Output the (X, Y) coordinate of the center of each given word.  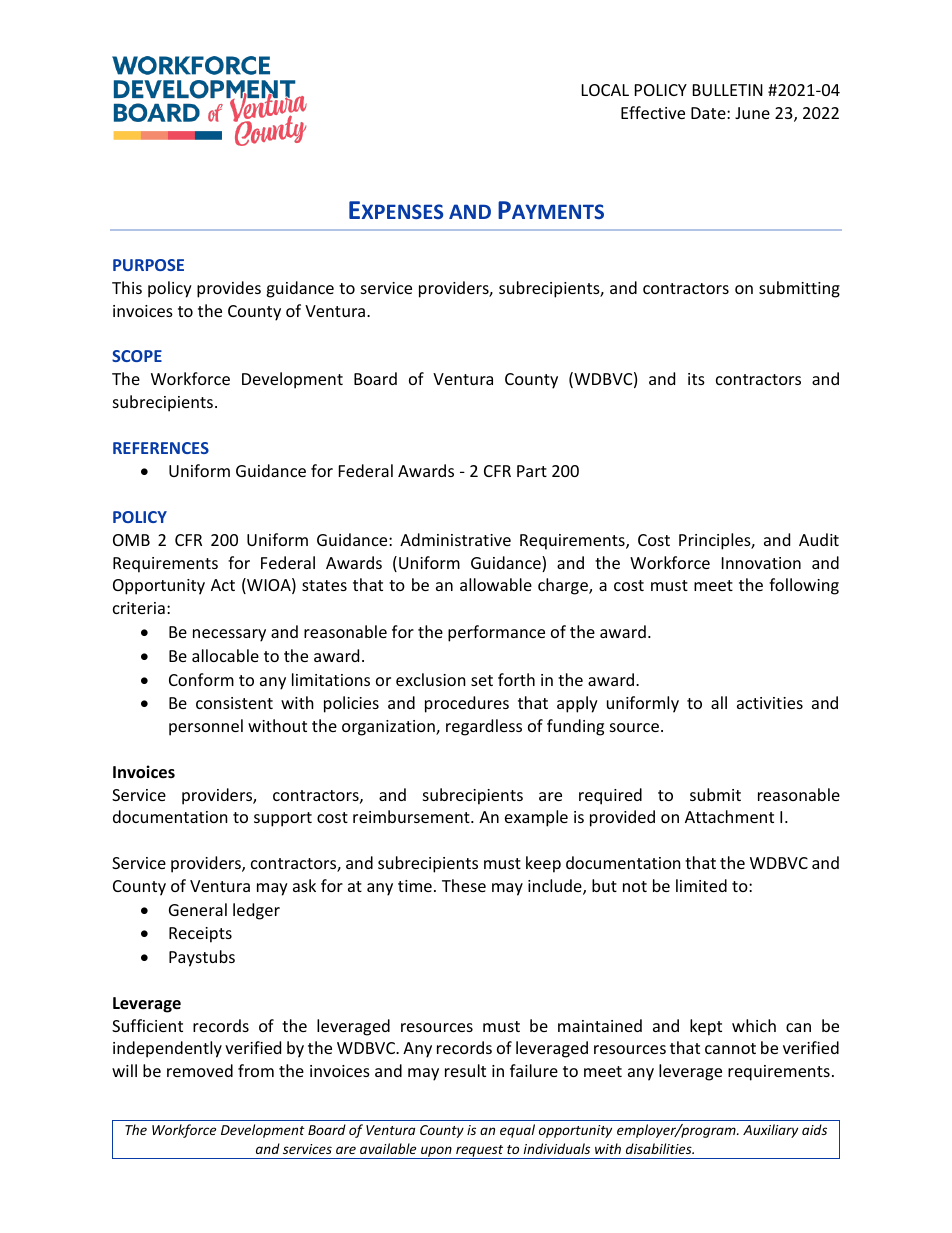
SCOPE (137, 356)
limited (701, 885)
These (464, 885)
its (696, 379)
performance (496, 633)
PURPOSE (148, 265)
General (198, 909)
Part (532, 471)
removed (200, 1070)
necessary (229, 635)
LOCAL (605, 90)
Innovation (761, 563)
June (752, 113)
